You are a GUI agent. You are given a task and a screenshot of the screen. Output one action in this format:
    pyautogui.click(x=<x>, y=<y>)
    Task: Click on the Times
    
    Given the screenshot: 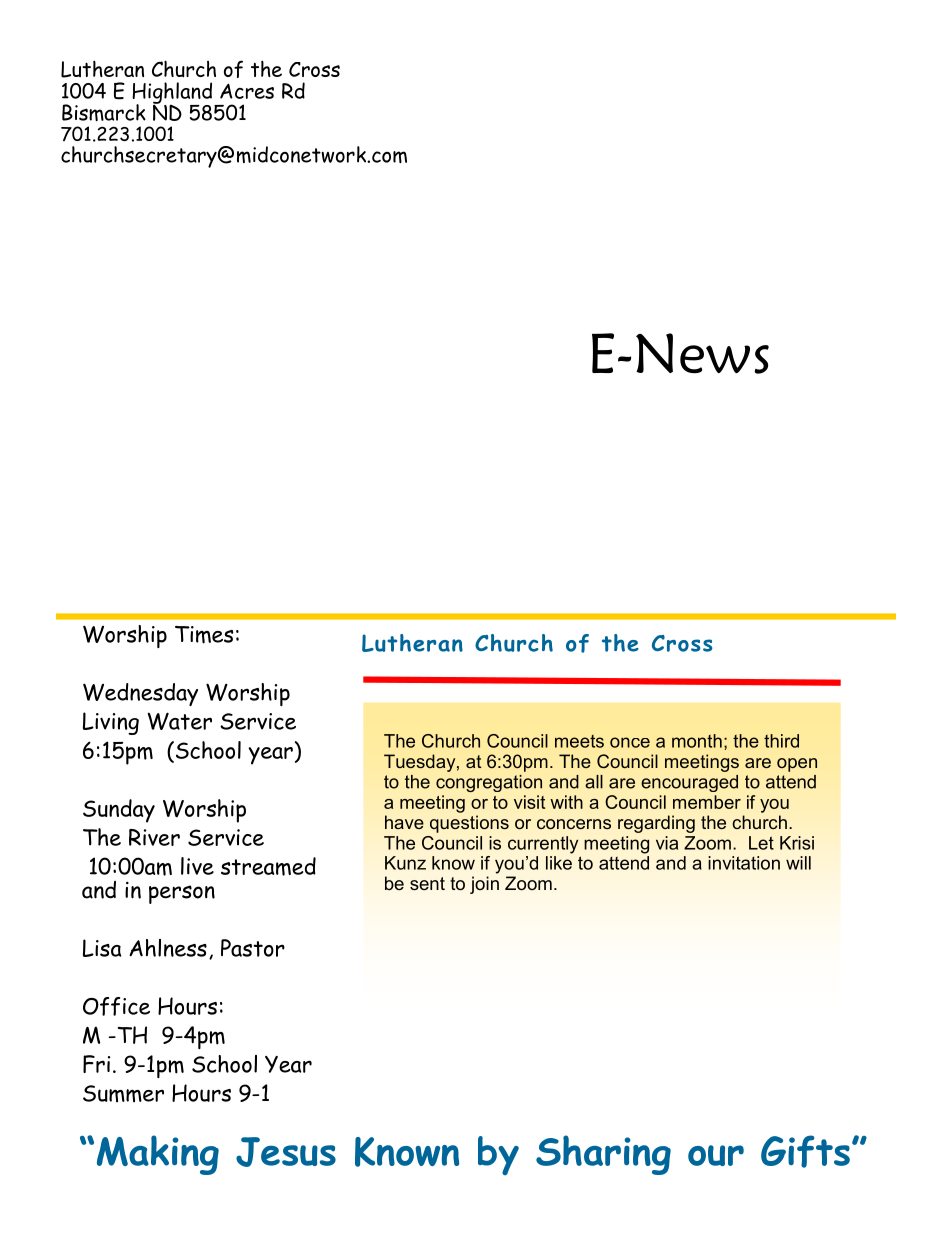 What is the action you would take?
    pyautogui.click(x=204, y=635)
